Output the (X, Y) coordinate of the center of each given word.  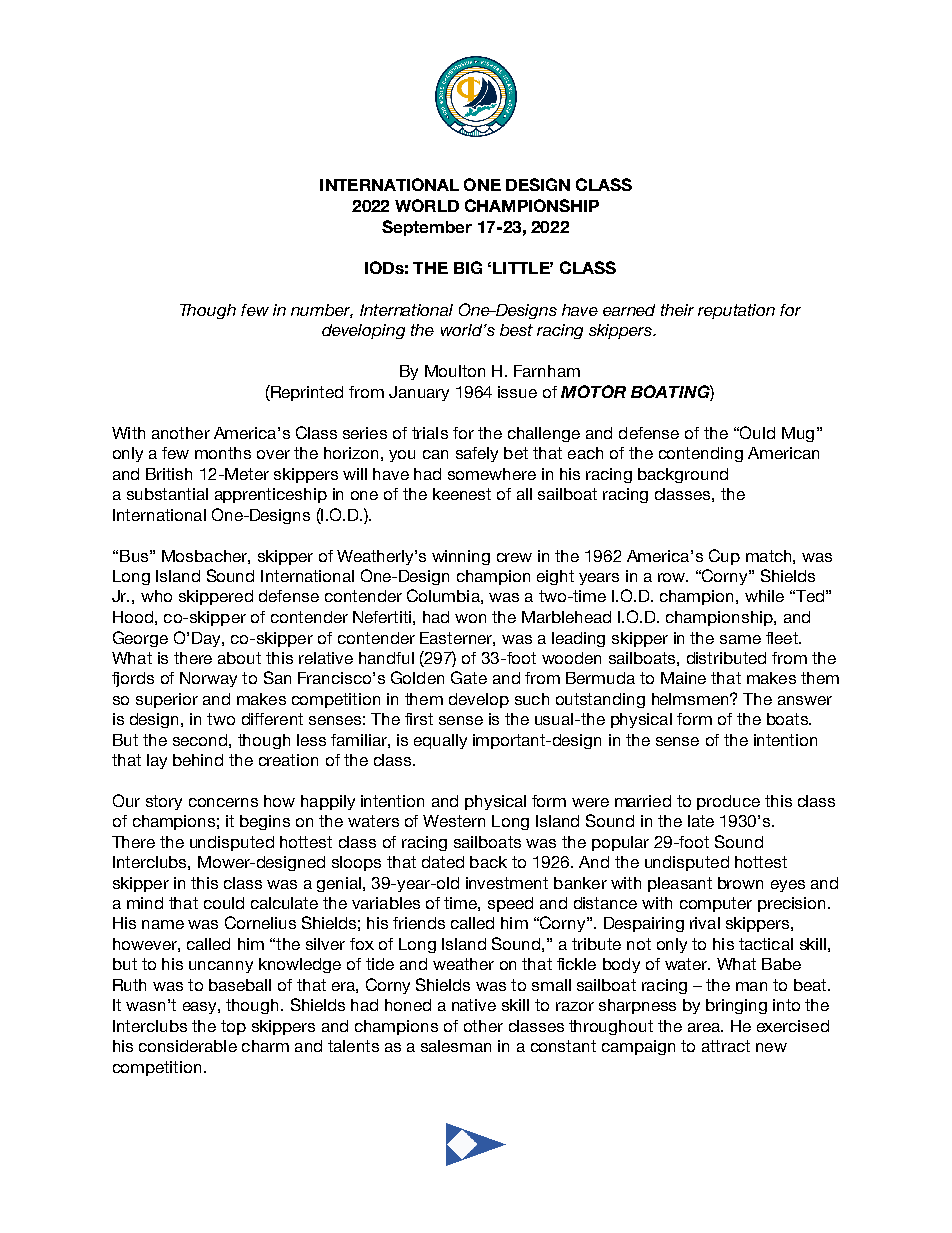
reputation (736, 311)
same (740, 639)
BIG (468, 267)
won (470, 618)
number (322, 311)
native (474, 1005)
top (233, 1027)
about (239, 658)
